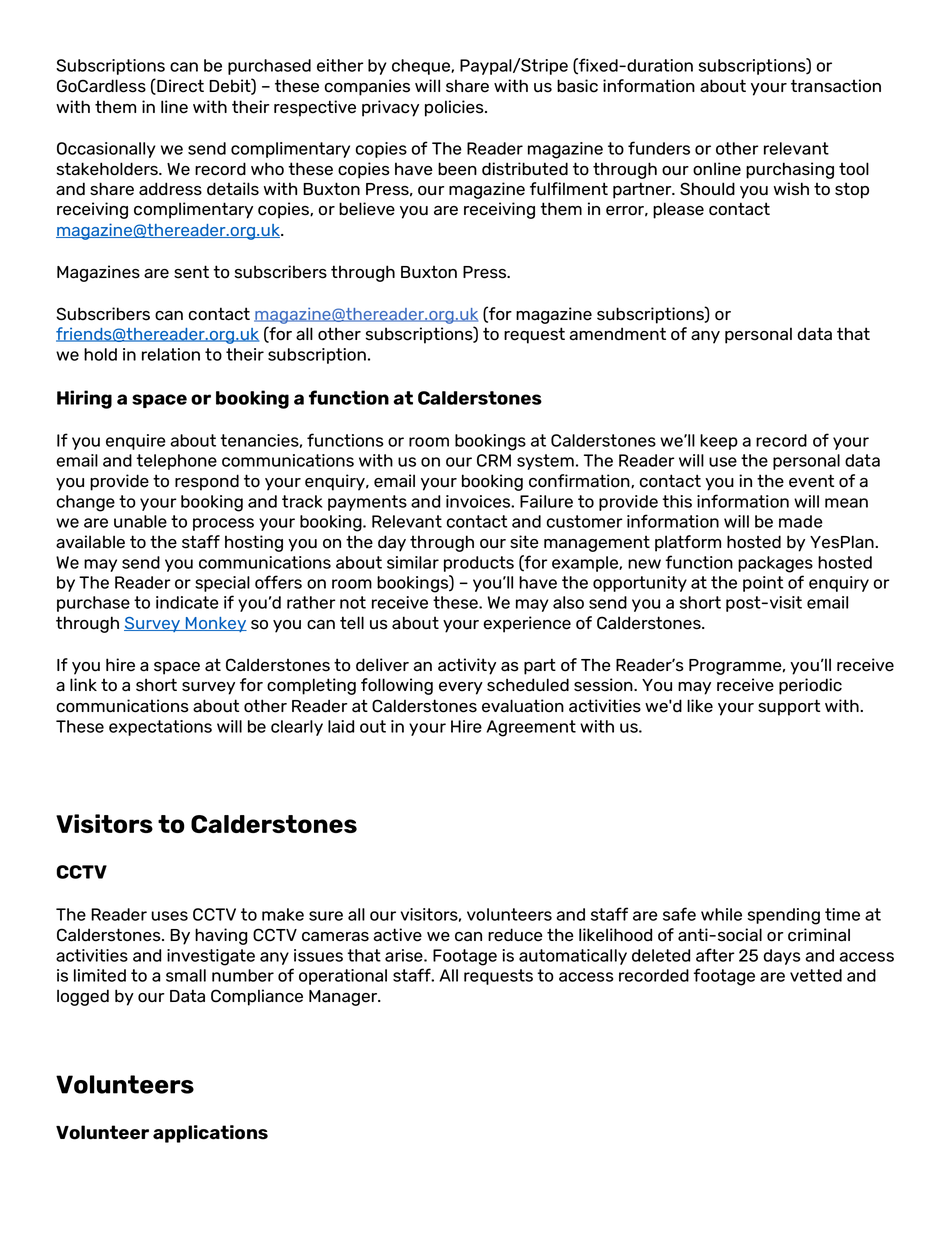 The image size is (952, 1233). I want to click on transaction, so click(836, 86).
